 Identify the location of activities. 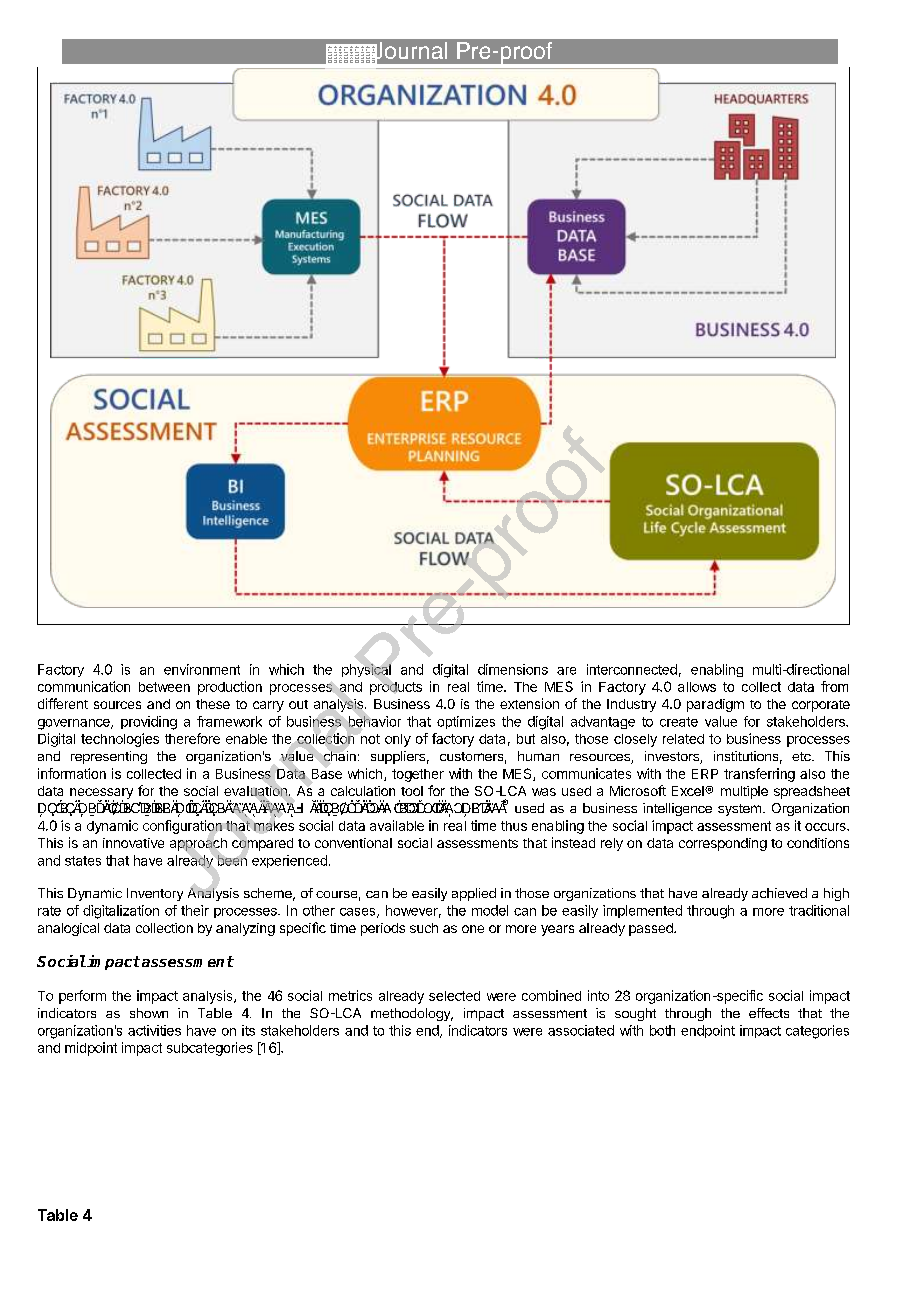
(154, 1030).
